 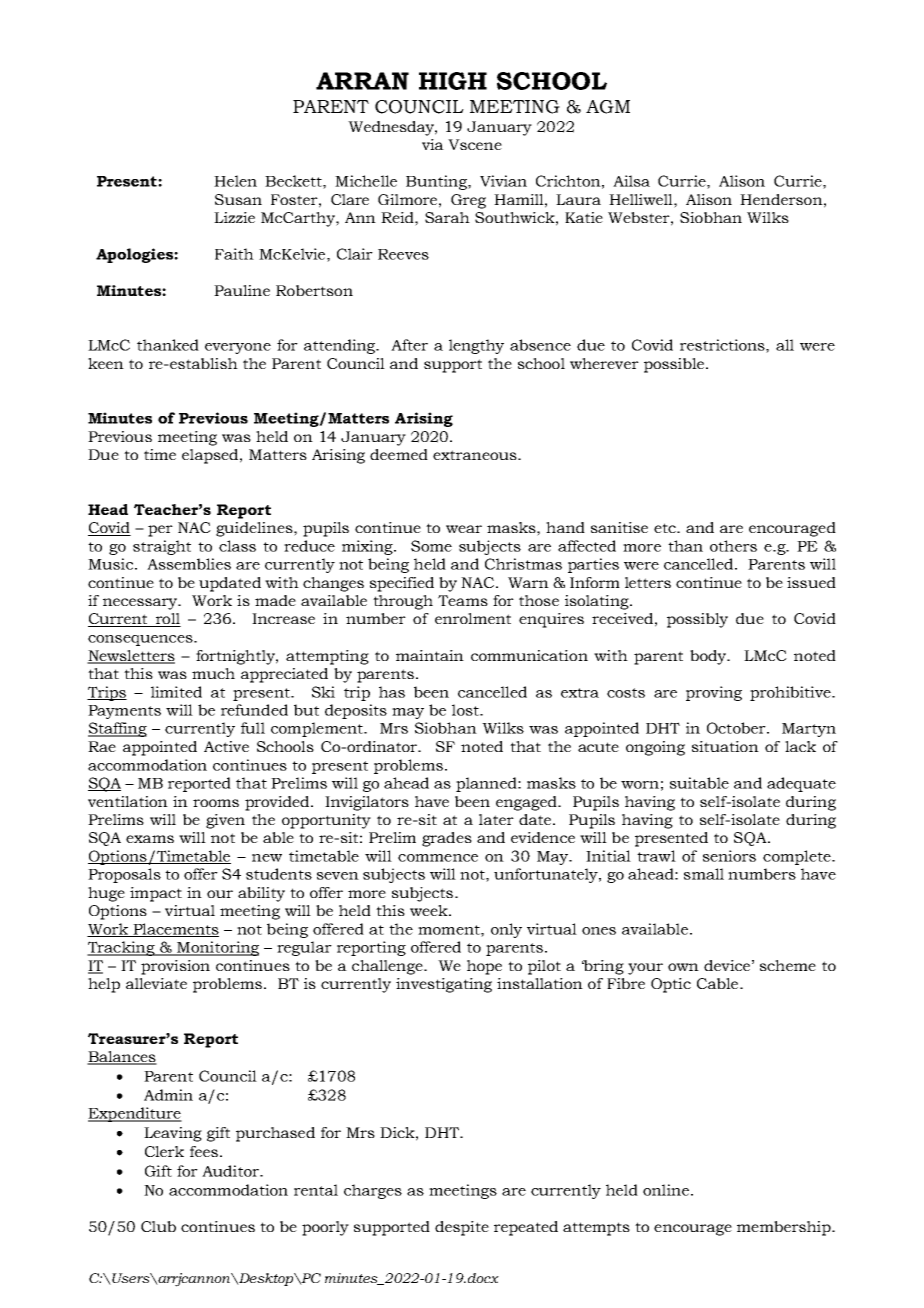 I want to click on Helen, so click(x=235, y=181).
